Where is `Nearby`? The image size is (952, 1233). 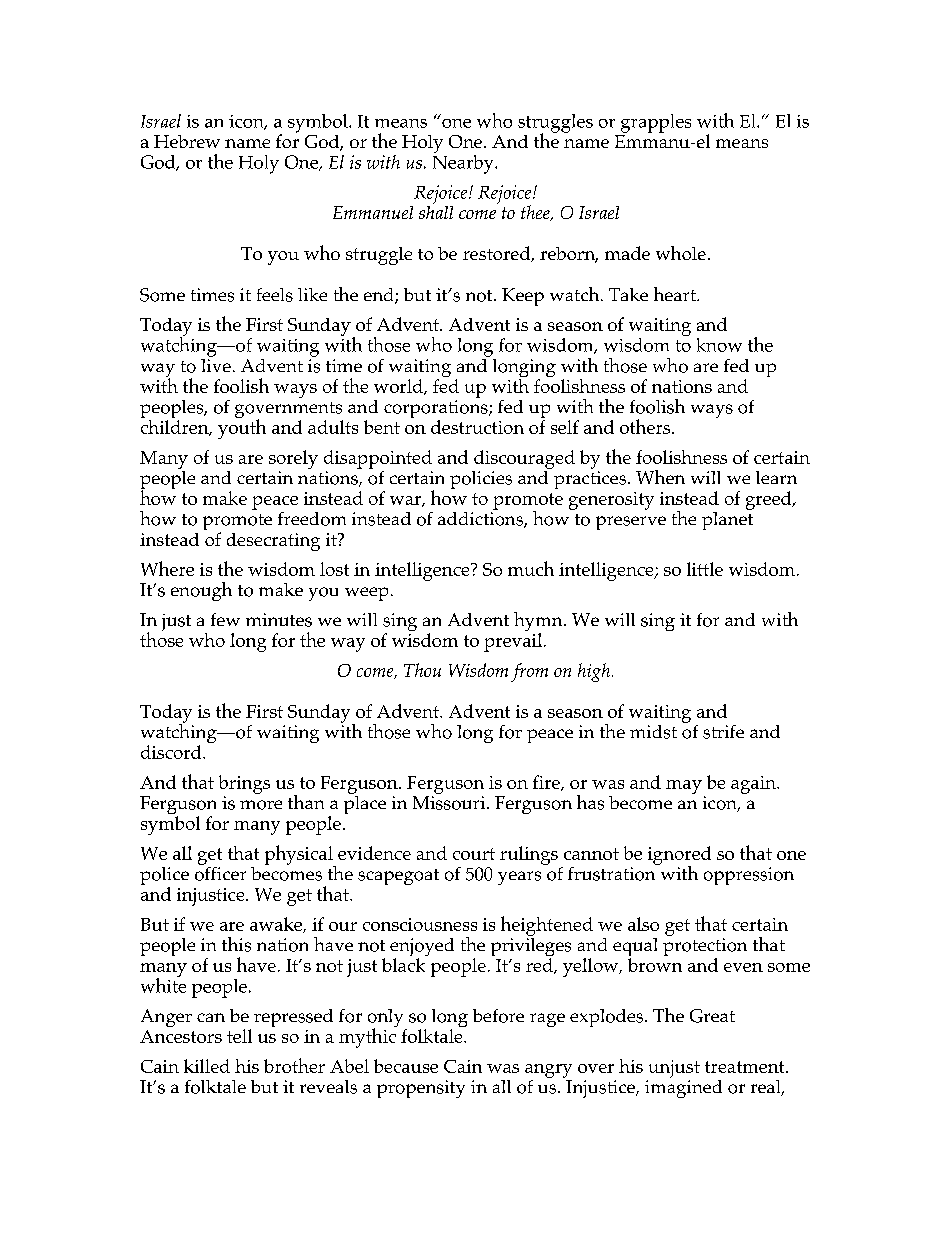 Nearby is located at coordinates (464, 163).
